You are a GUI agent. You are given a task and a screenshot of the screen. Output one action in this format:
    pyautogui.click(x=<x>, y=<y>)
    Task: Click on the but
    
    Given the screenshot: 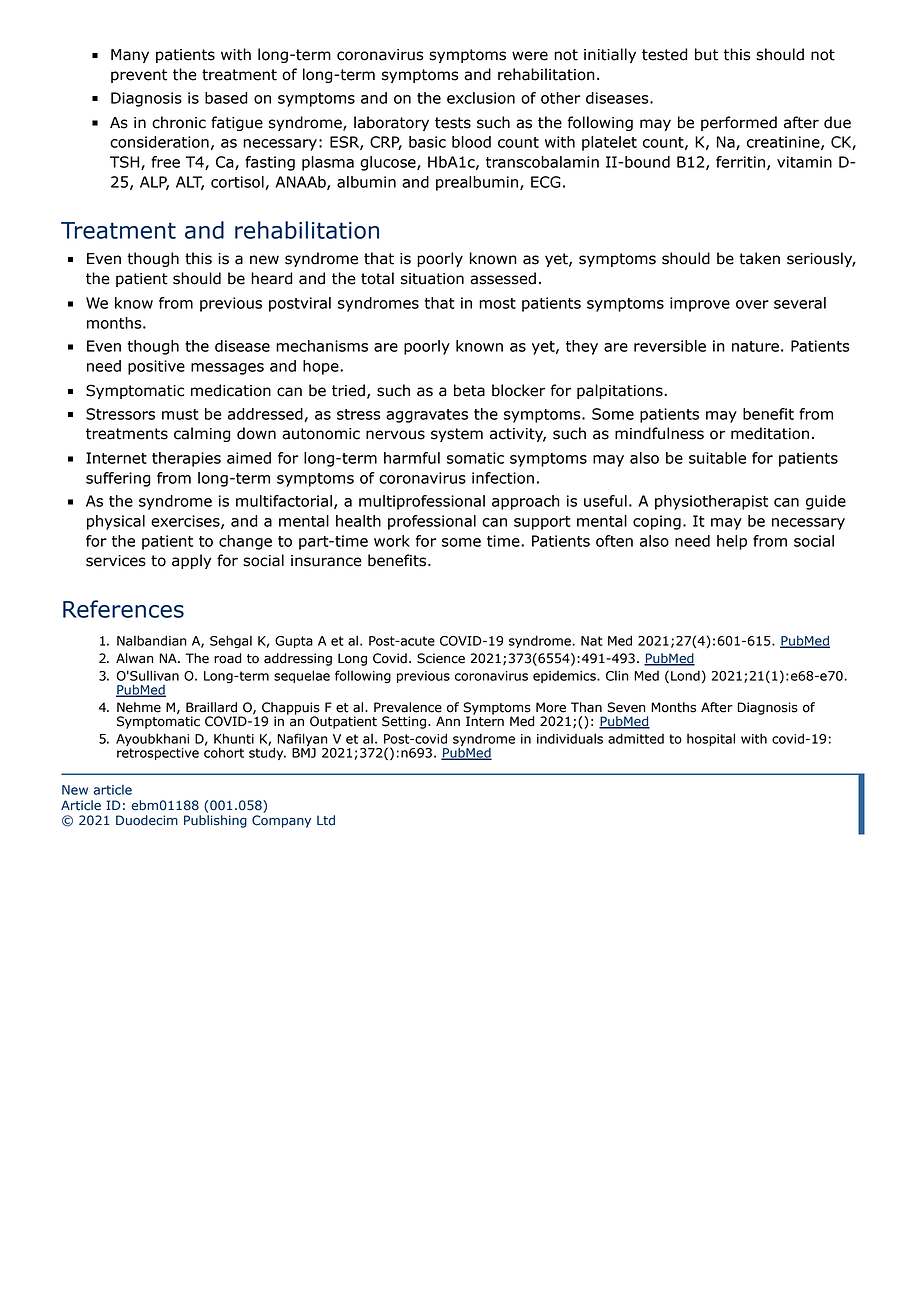 What is the action you would take?
    pyautogui.click(x=706, y=54)
